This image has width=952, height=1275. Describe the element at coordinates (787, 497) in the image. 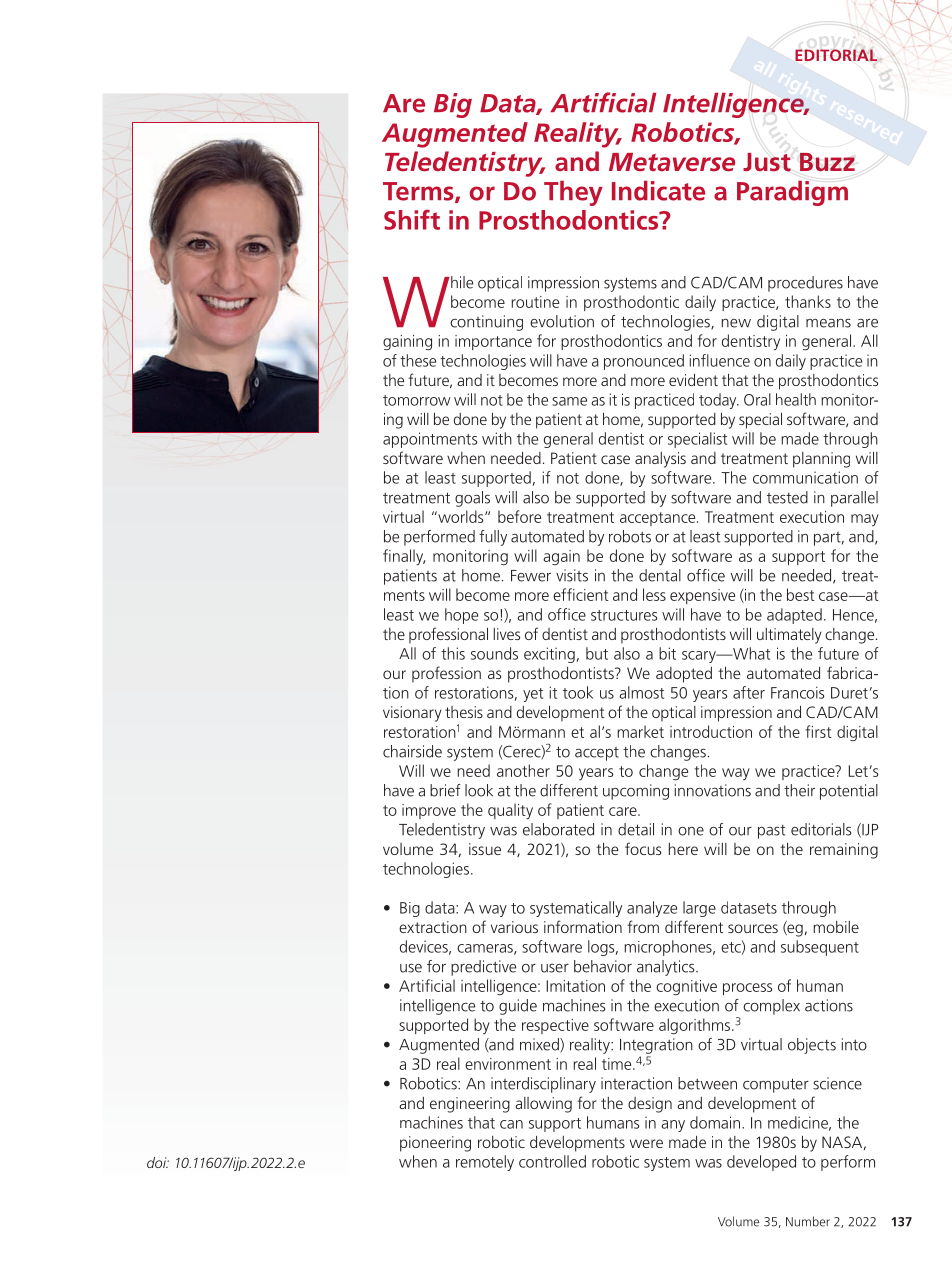

I see `tested` at that location.
